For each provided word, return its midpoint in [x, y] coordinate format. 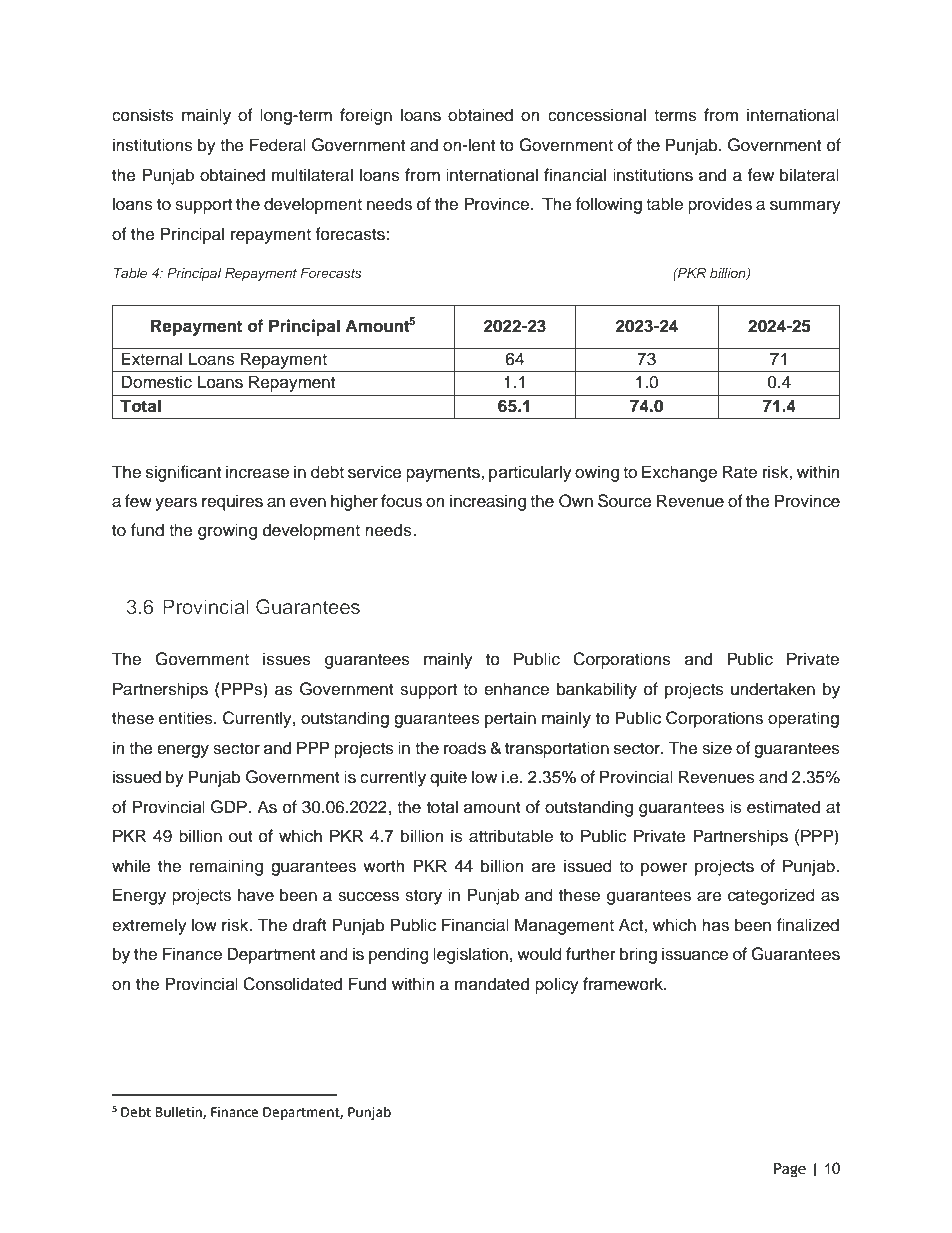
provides [720, 205]
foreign [366, 116]
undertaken [773, 689]
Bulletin [180, 1112]
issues [287, 659]
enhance [516, 689]
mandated [492, 984]
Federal [278, 145]
